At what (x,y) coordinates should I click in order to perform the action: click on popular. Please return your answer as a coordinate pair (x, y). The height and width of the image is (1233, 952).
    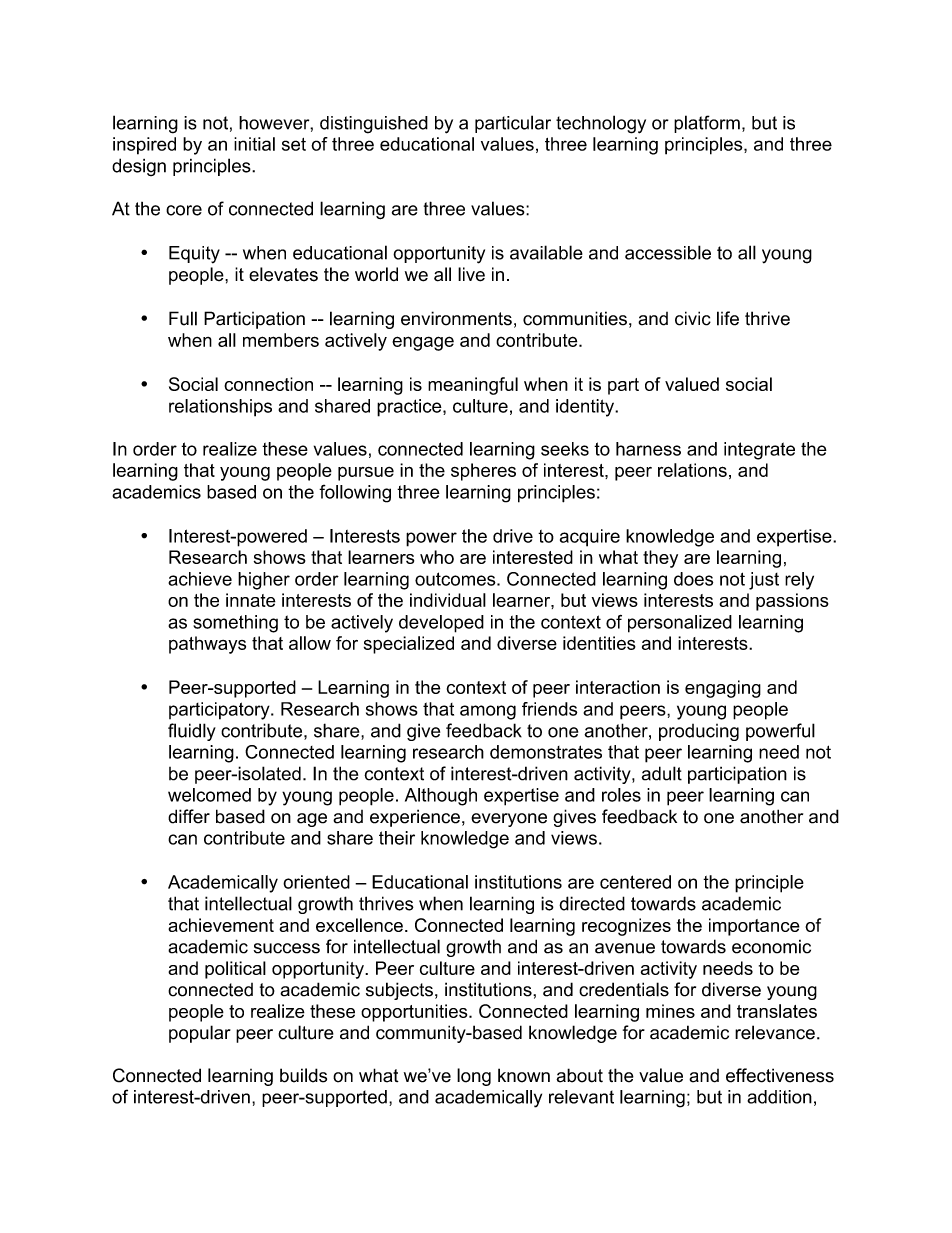
    Looking at the image, I should click on (200, 1034).
